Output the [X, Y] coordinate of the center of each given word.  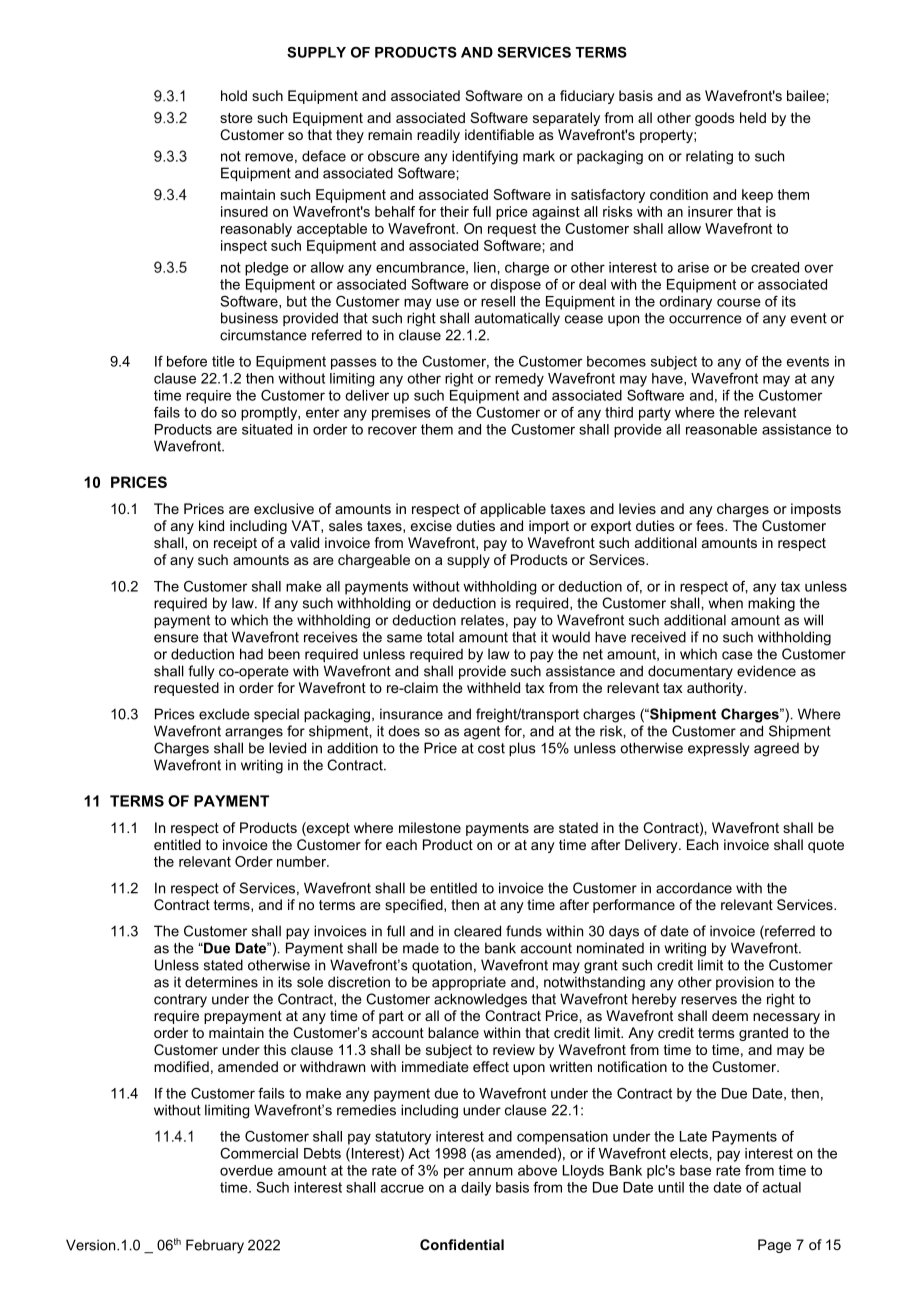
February [215, 1246]
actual [782, 1187]
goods [715, 119]
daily [476, 1189]
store [236, 118]
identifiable [499, 134]
